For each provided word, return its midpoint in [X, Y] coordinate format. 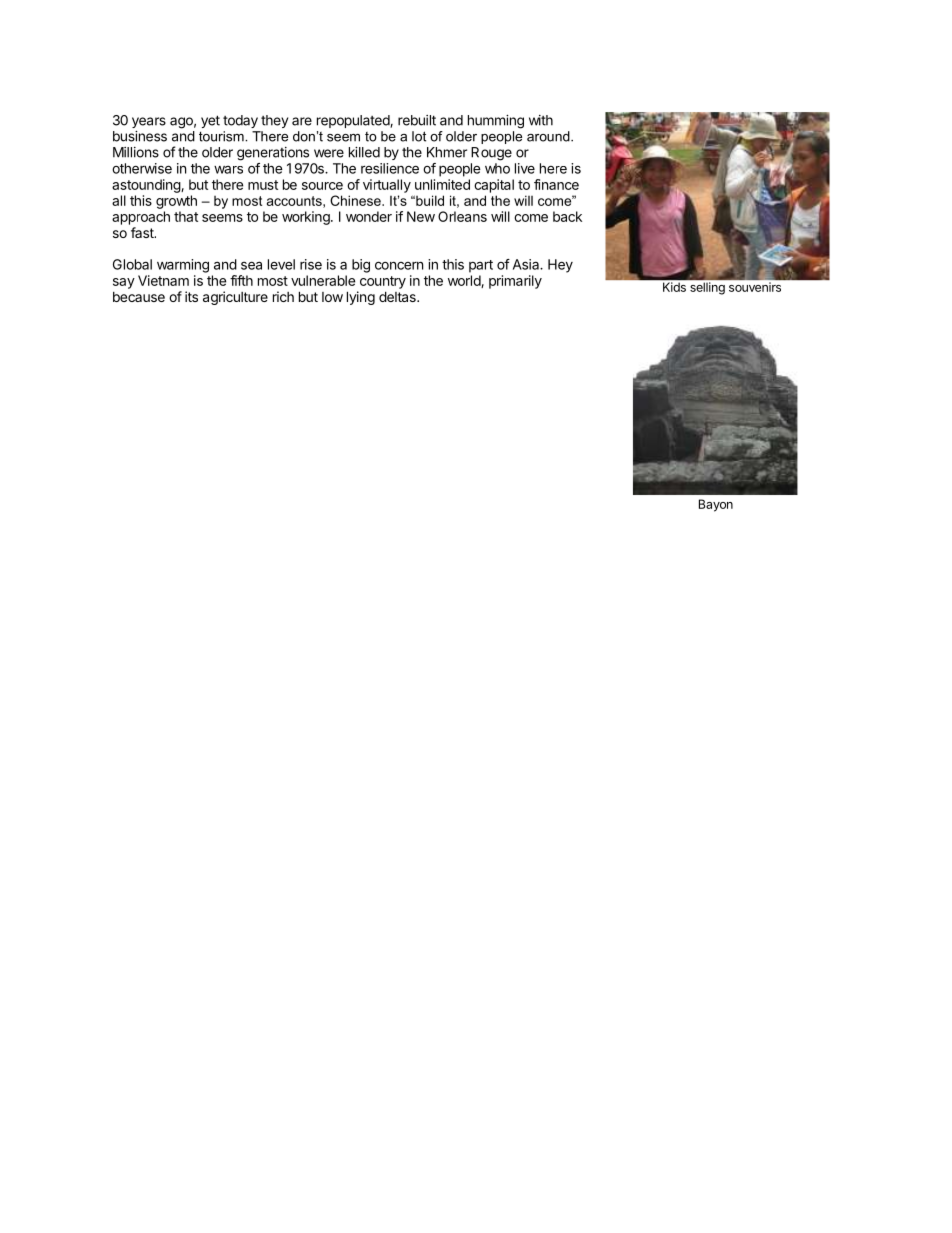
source [322, 186]
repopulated [354, 121]
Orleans [462, 216]
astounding [147, 186]
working [307, 218]
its [191, 296]
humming [496, 122]
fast [143, 232]
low [332, 297]
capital [494, 186]
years [149, 122]
